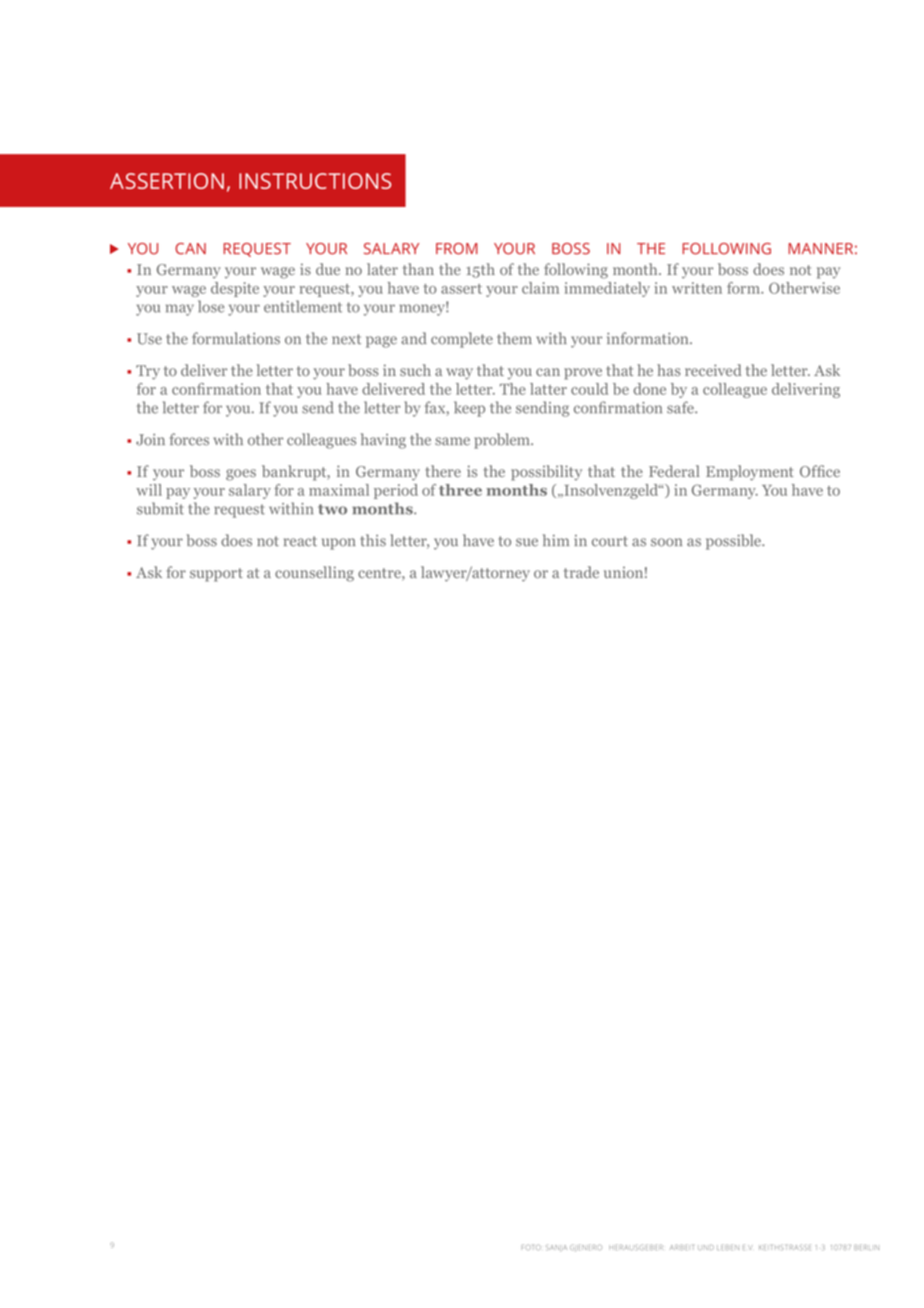  What do you see at coordinates (706, 1247) in the screenshot?
I see `und` at bounding box center [706, 1247].
